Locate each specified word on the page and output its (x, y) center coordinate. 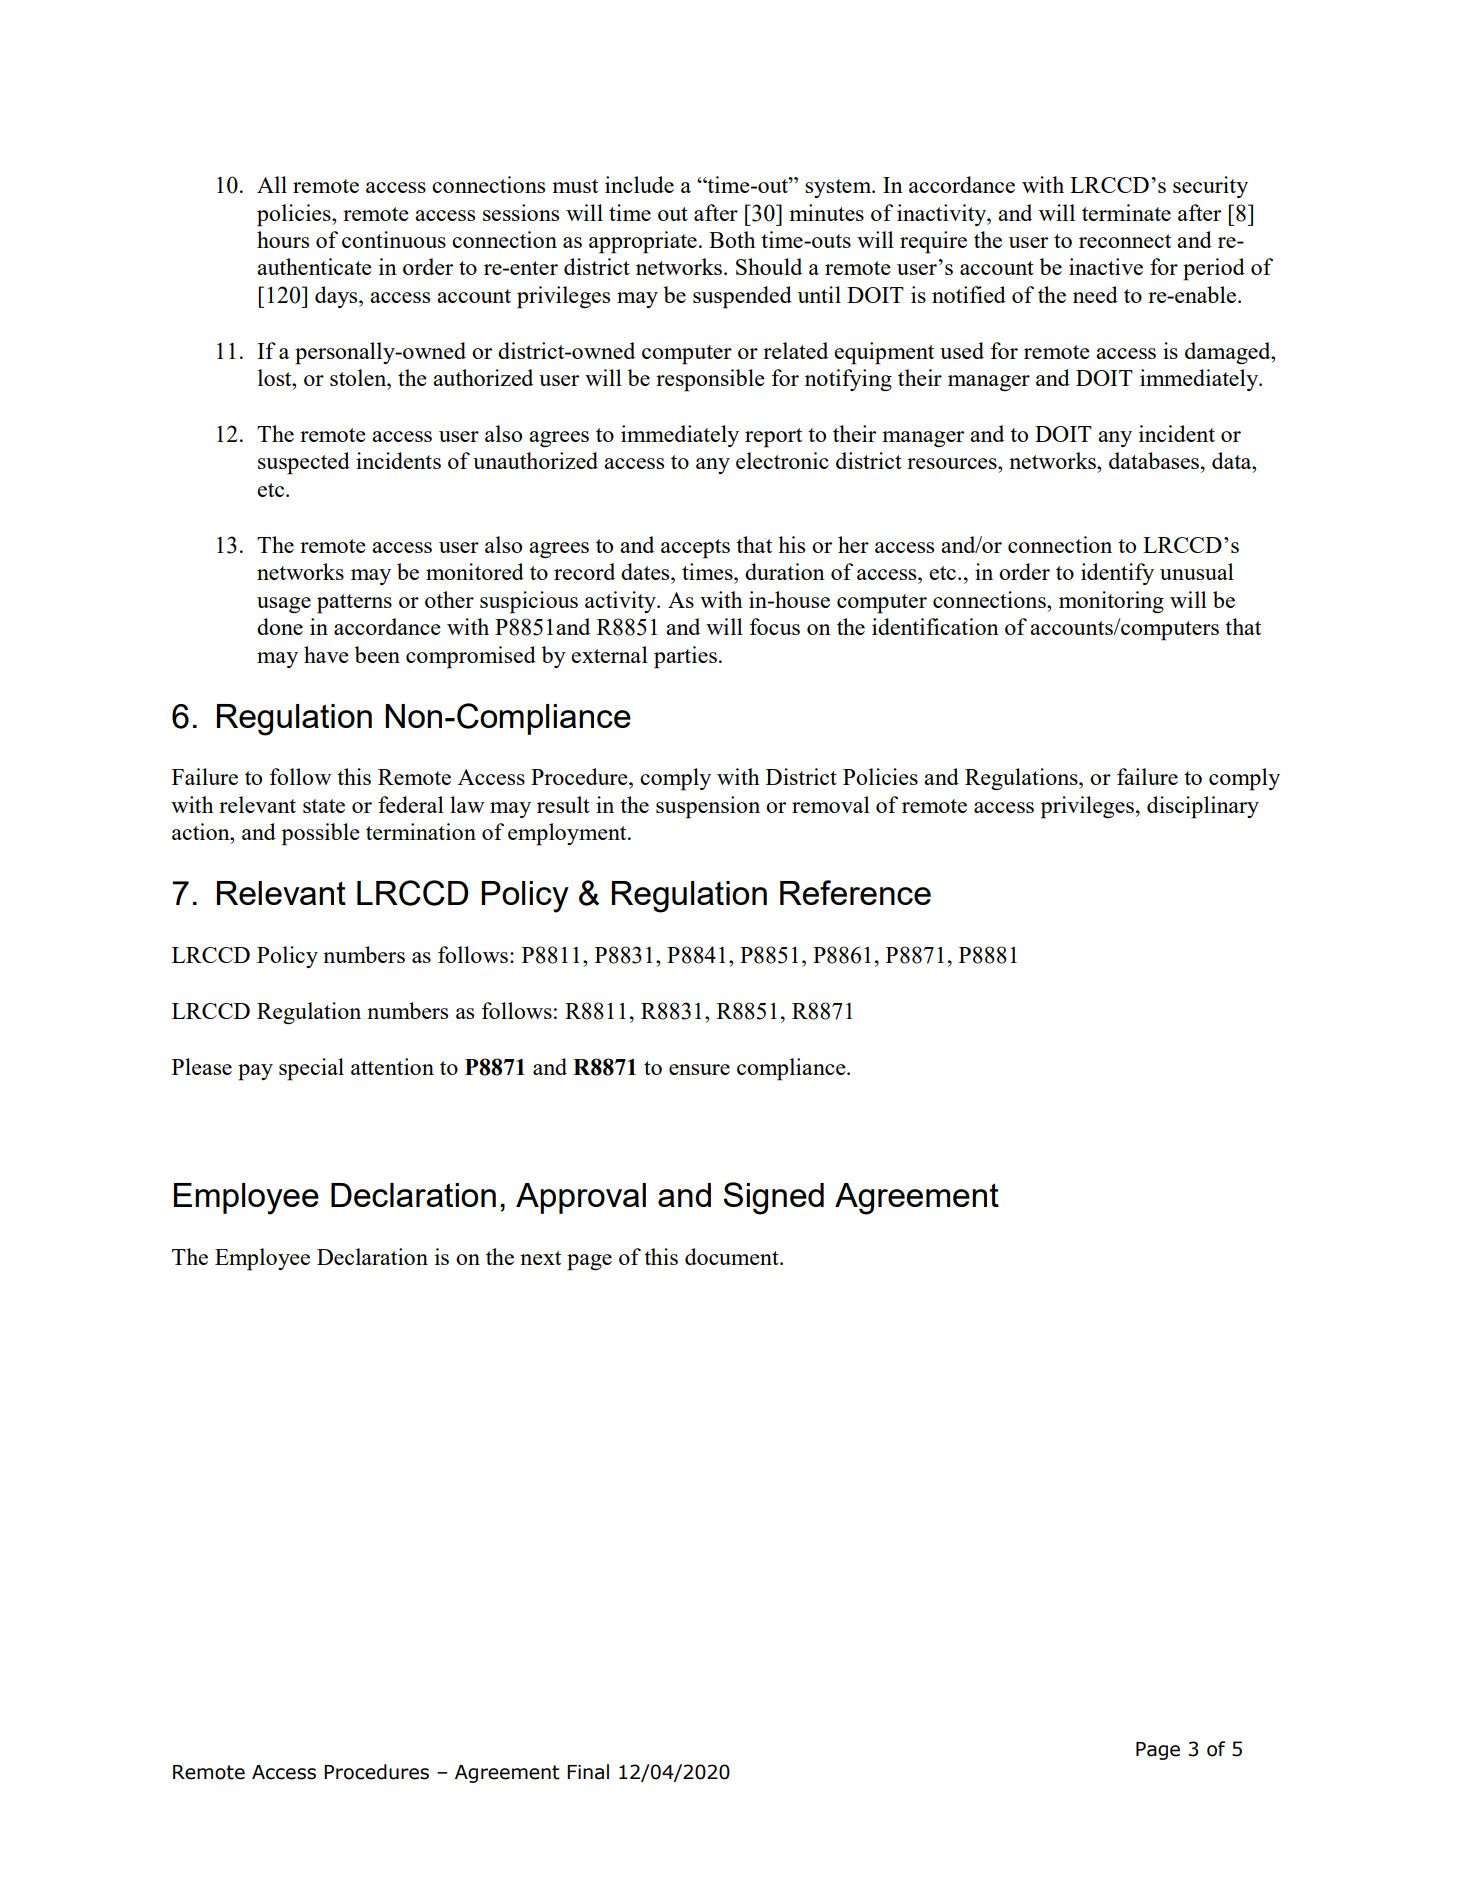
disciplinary (1203, 807)
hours (283, 239)
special (311, 1069)
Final (588, 1772)
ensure (699, 1069)
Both (732, 239)
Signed (773, 1198)
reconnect (1125, 241)
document (733, 1256)
